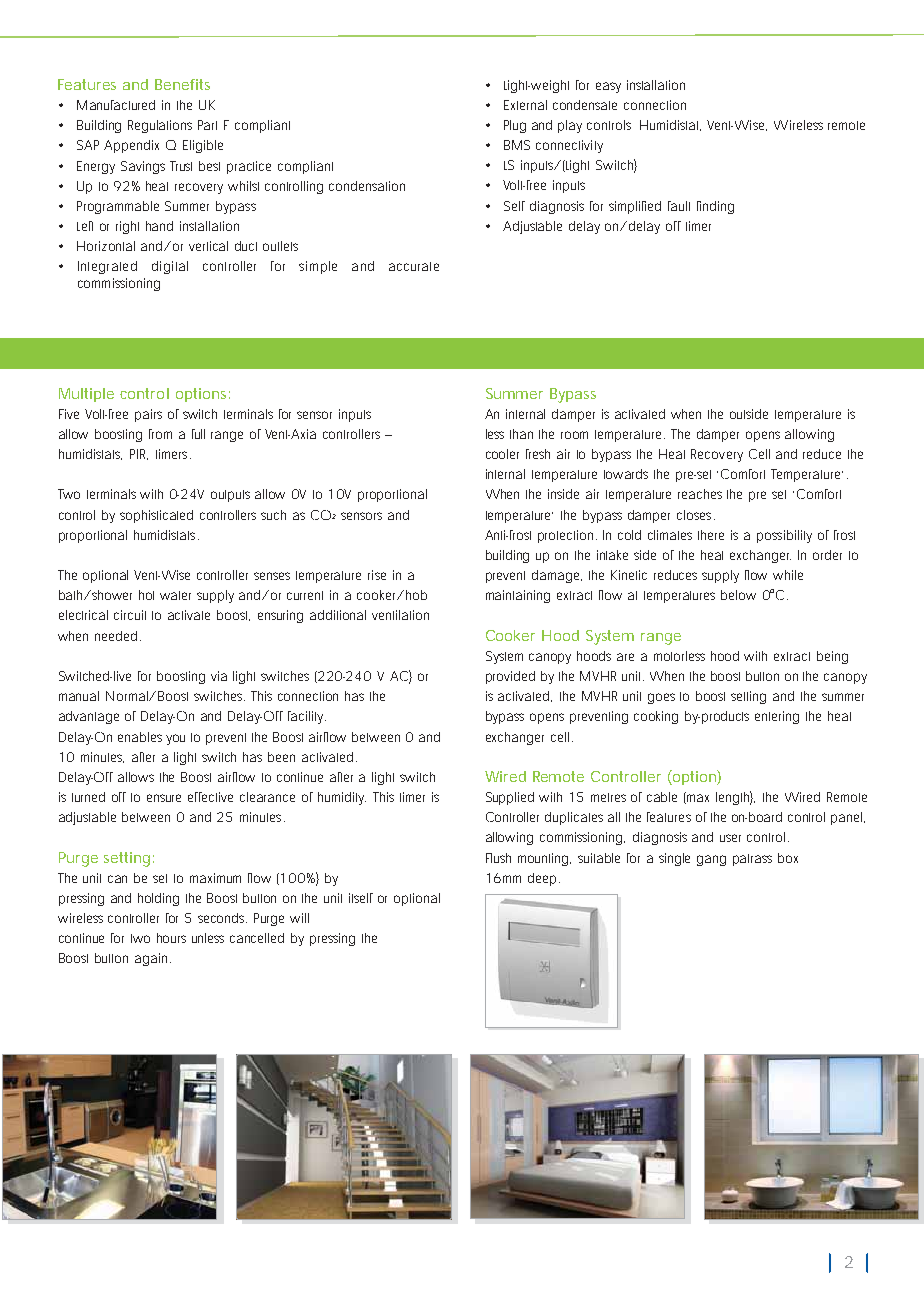  What do you see at coordinates (567, 536) in the page?
I see `protection` at bounding box center [567, 536].
